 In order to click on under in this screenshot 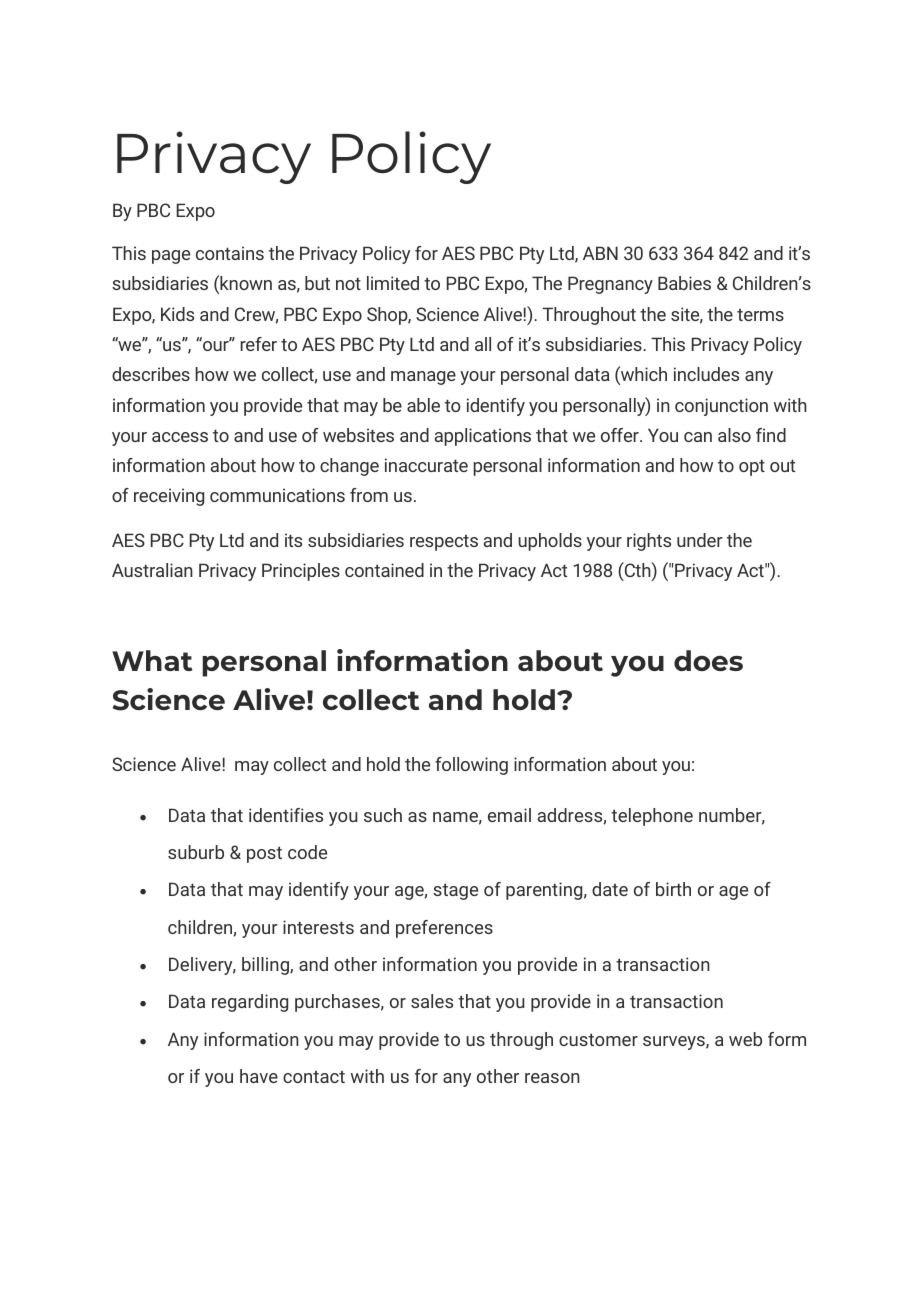, I will do `click(700, 540)`.
